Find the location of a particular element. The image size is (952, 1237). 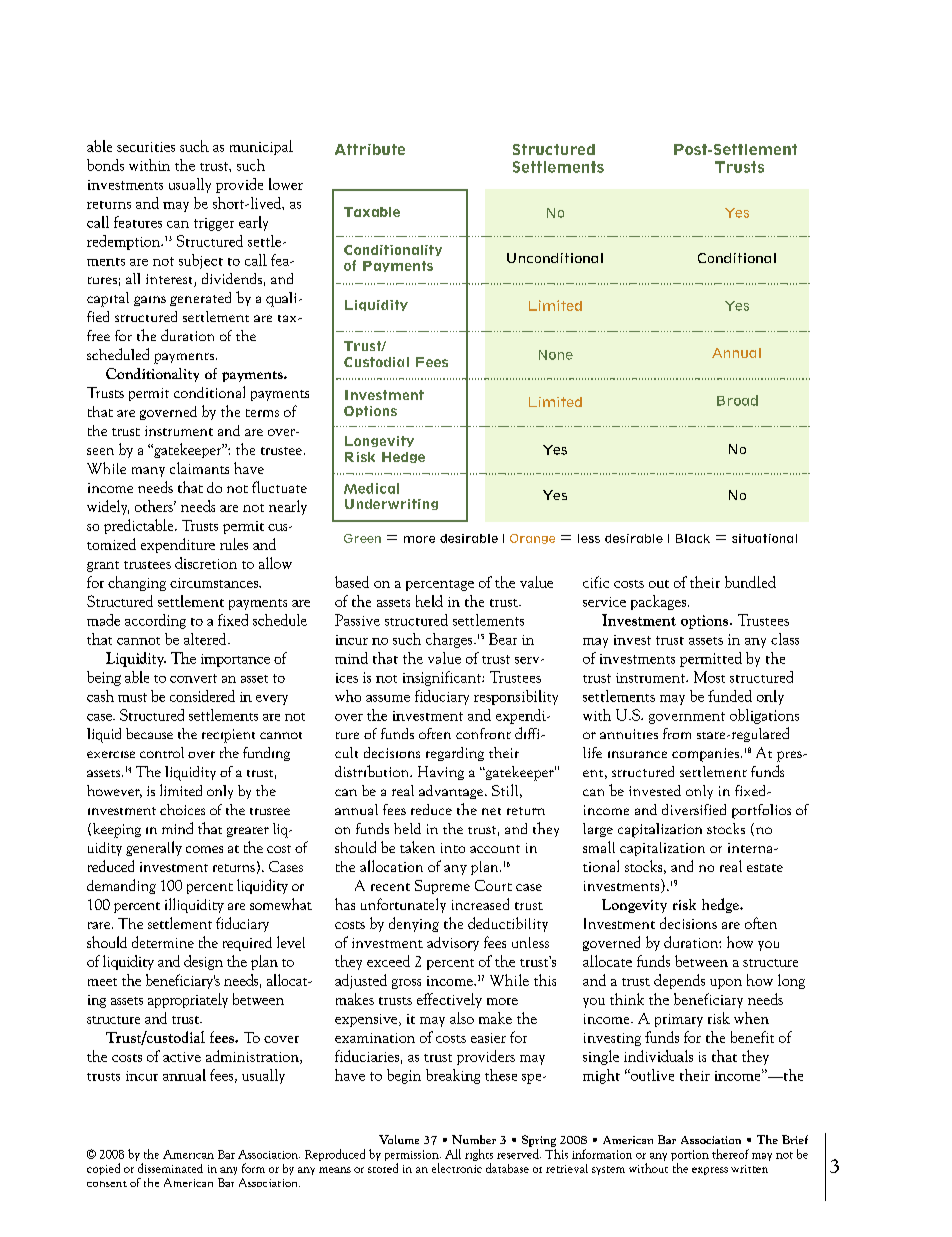

portfolios is located at coordinates (761, 811).
